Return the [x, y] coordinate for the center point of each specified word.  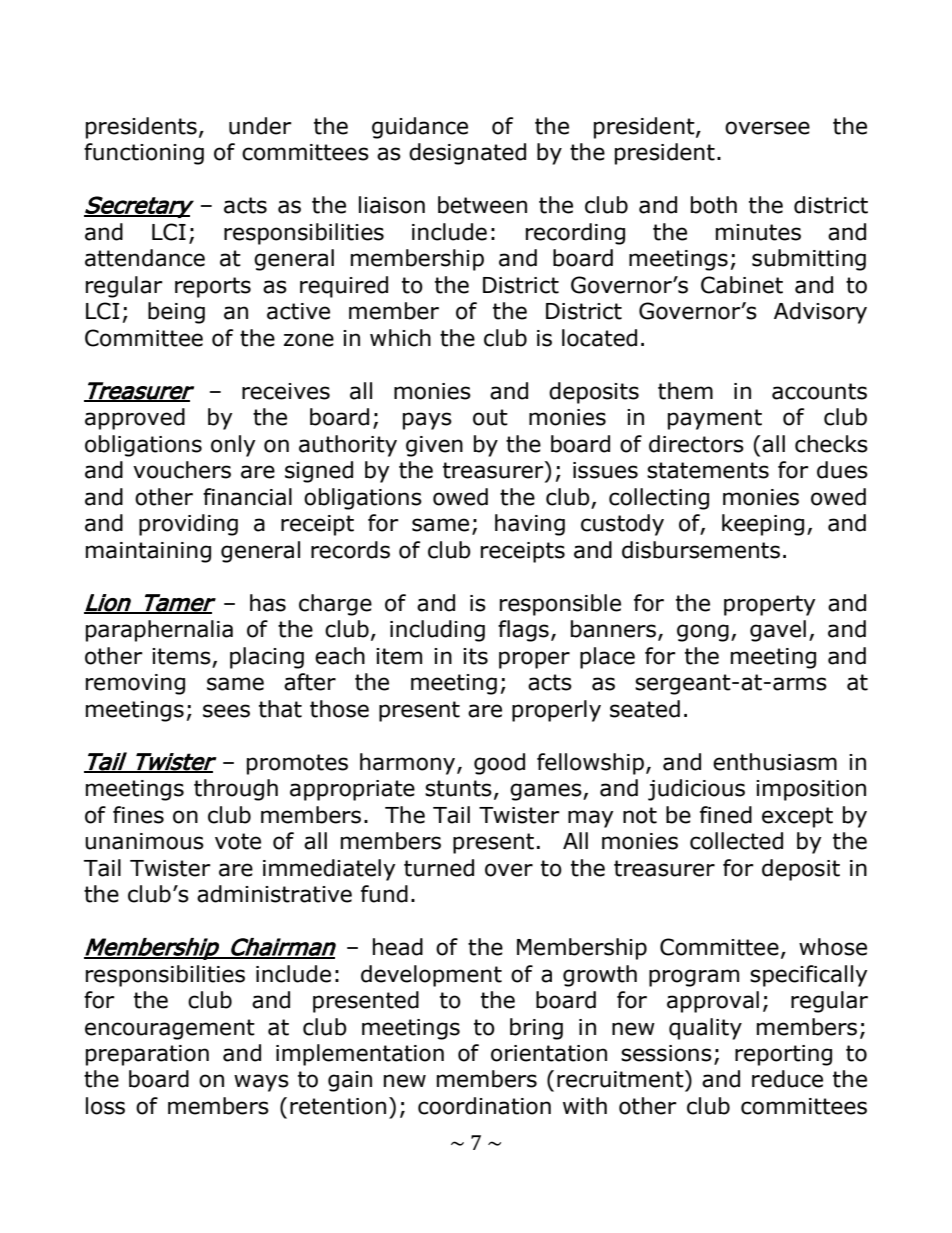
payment [715, 419]
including [437, 631]
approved [135, 419]
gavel [778, 631]
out [490, 417]
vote [238, 841]
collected [736, 841]
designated [467, 154]
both [714, 205]
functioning [144, 154]
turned [439, 868]
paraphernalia [159, 631]
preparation [147, 1055]
